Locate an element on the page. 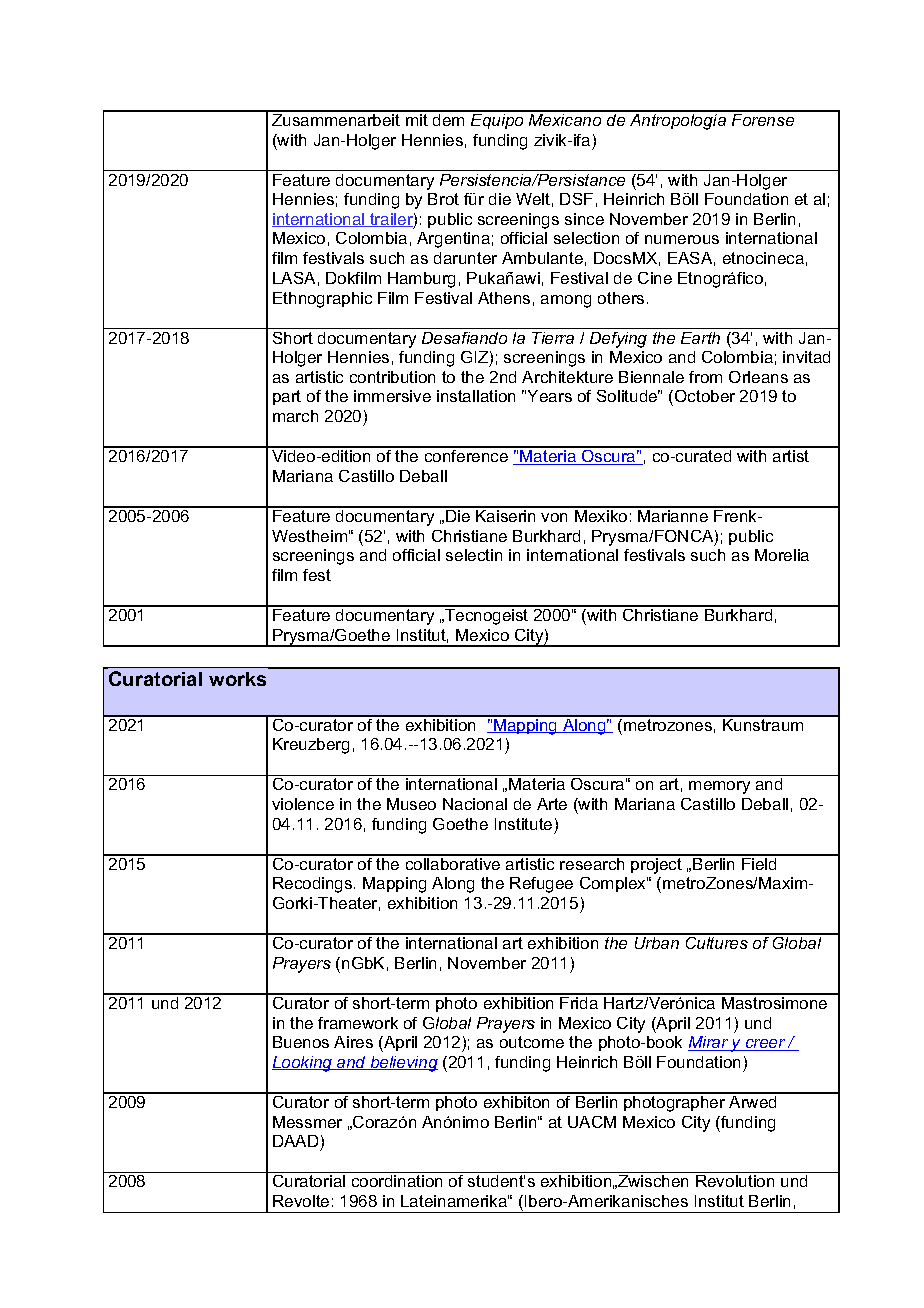  Refugee is located at coordinates (541, 885).
